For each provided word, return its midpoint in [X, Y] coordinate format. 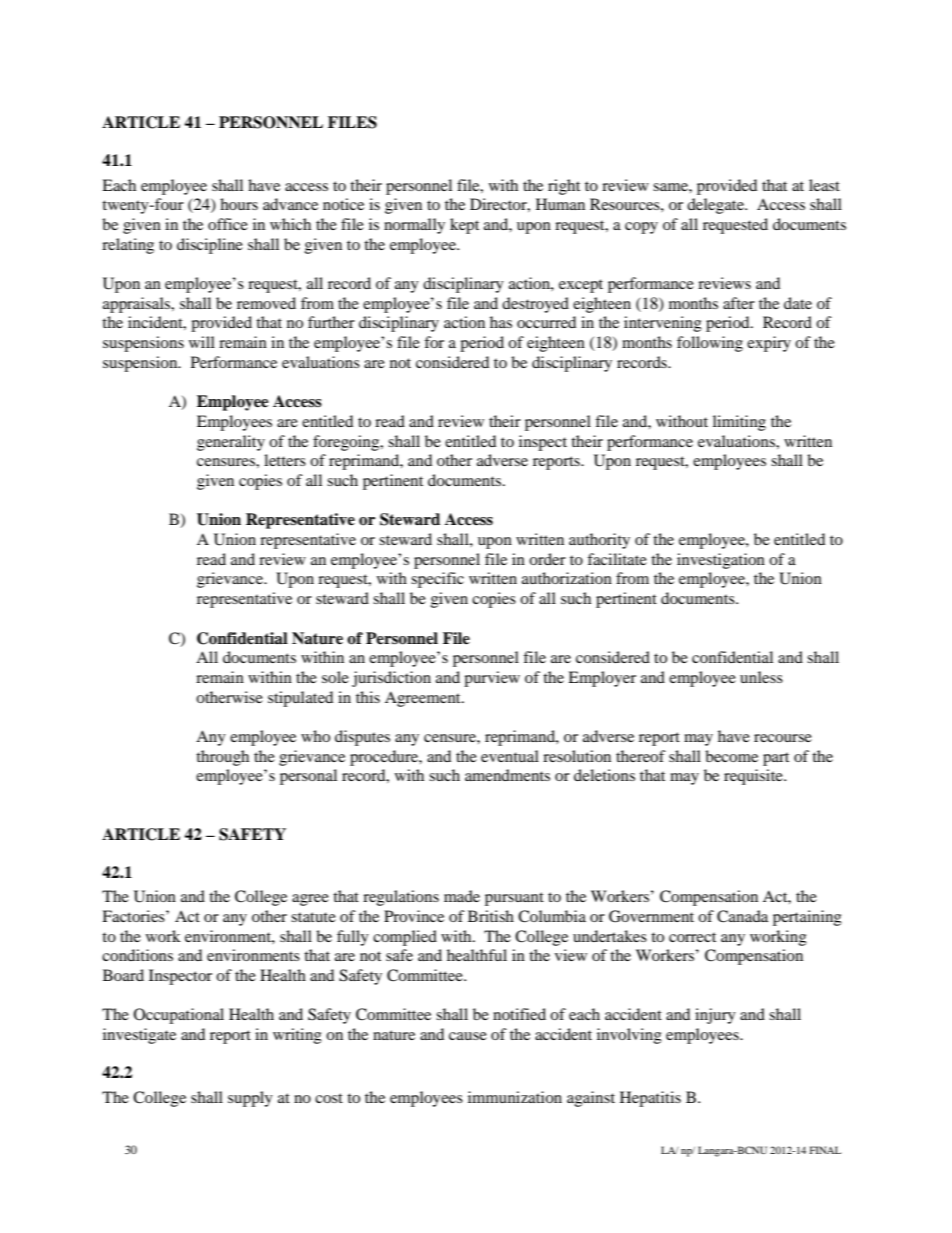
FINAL [825, 1150]
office [228, 224]
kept [464, 226]
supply [250, 1099]
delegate [716, 206]
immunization [515, 1097]
